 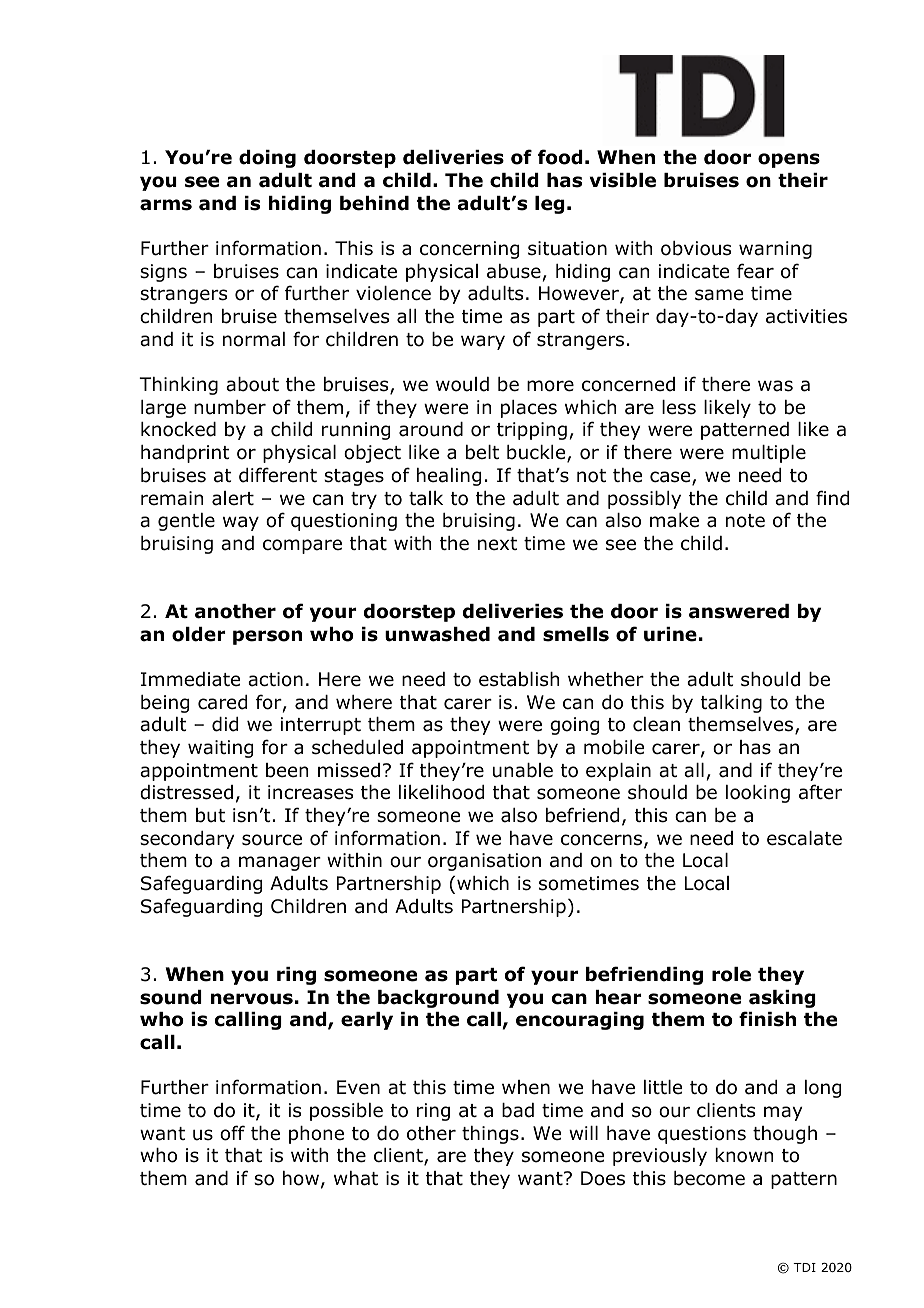 What do you see at coordinates (656, 724) in the page?
I see `clean` at bounding box center [656, 724].
